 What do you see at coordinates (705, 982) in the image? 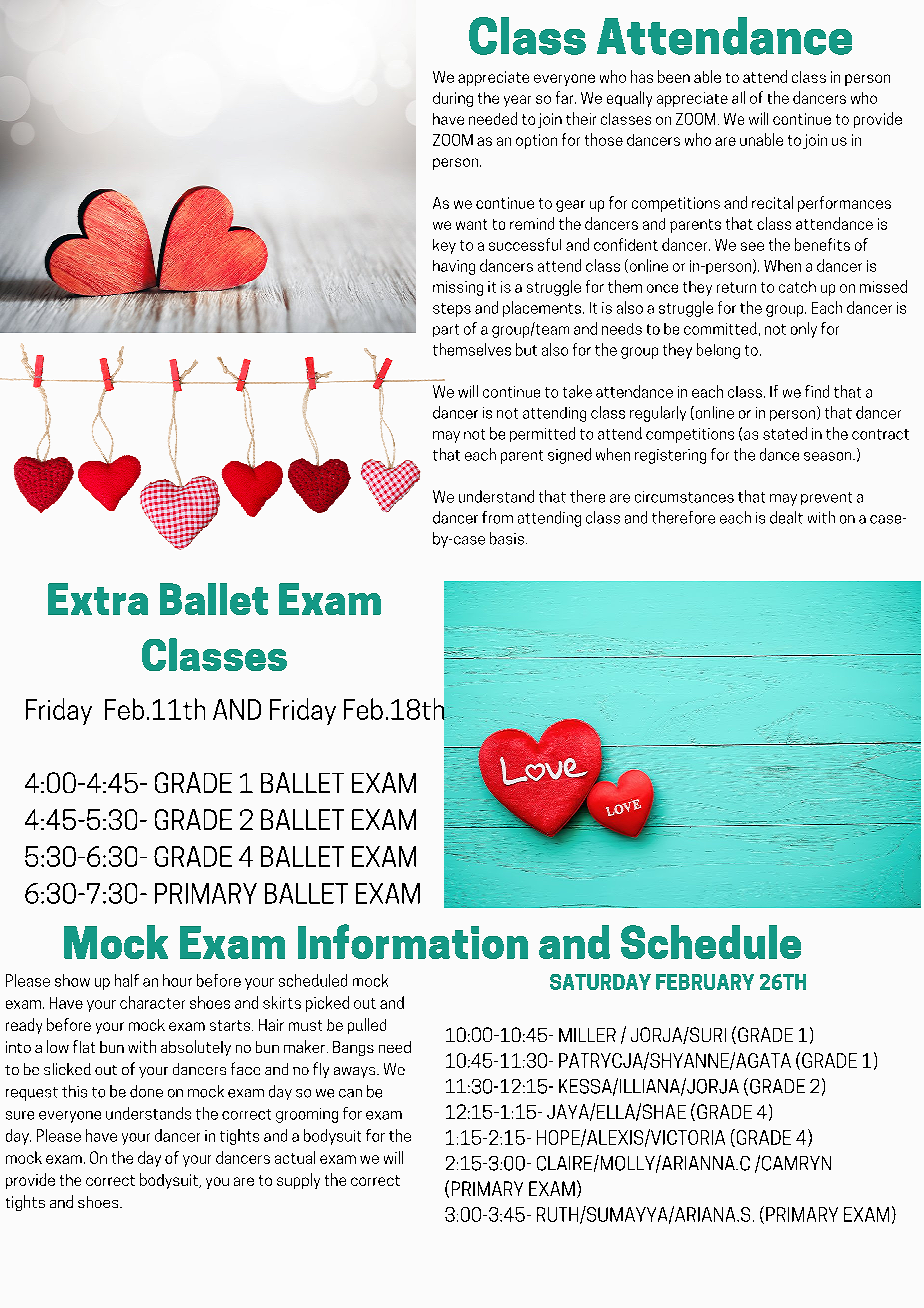
I see `FEBRUARY` at bounding box center [705, 982].
